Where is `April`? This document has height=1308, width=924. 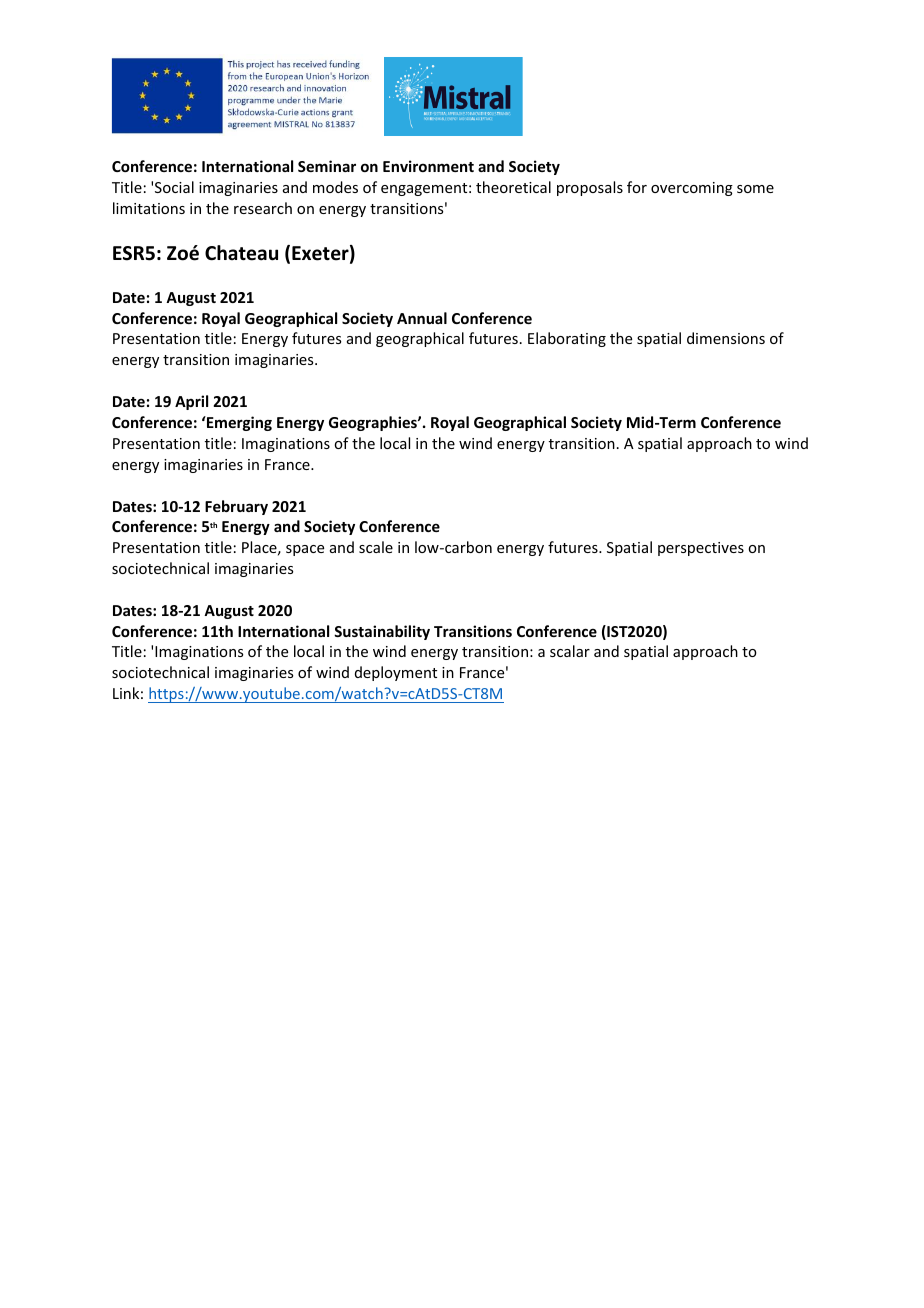 April is located at coordinates (191, 402).
